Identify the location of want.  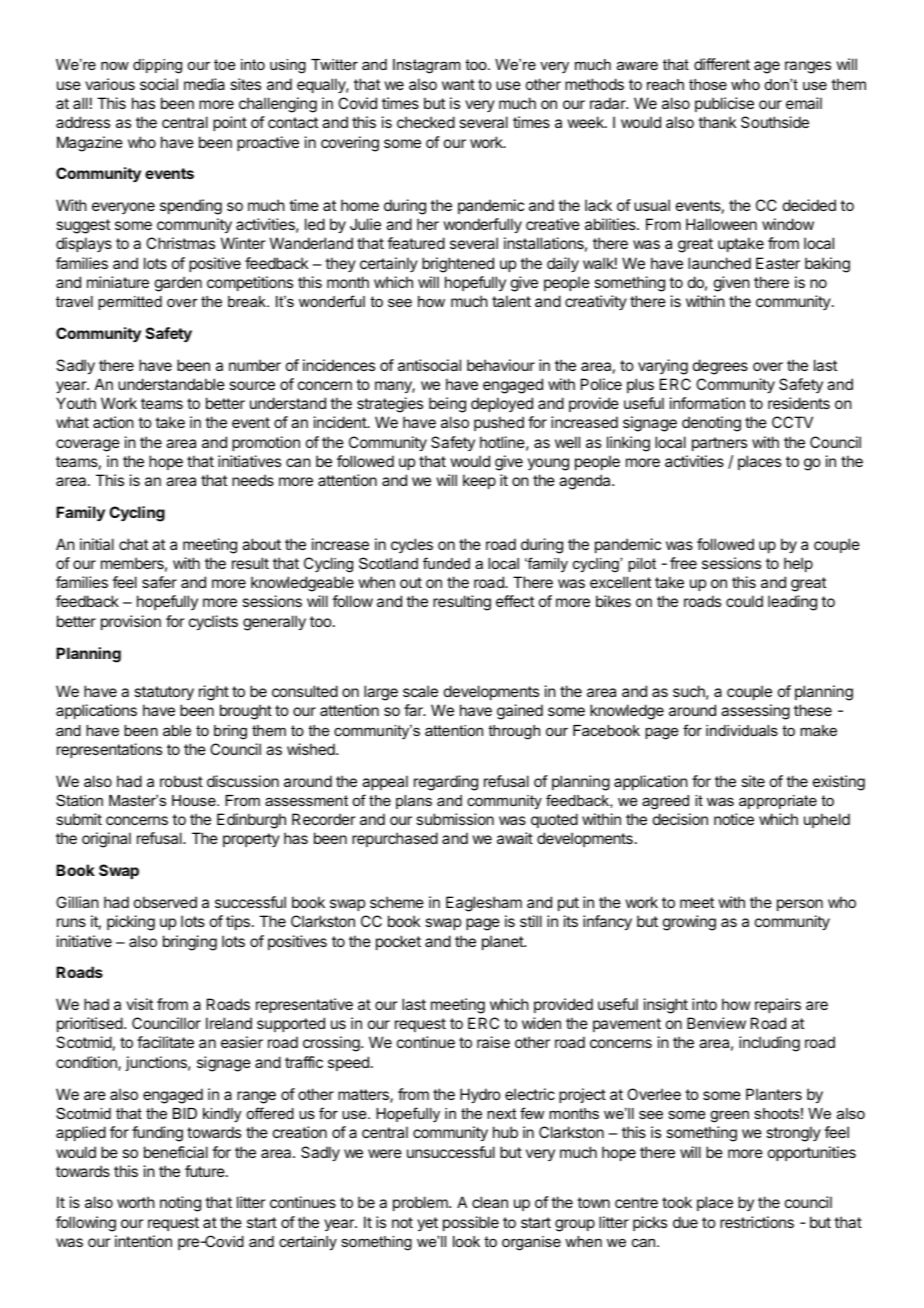
(458, 84).
